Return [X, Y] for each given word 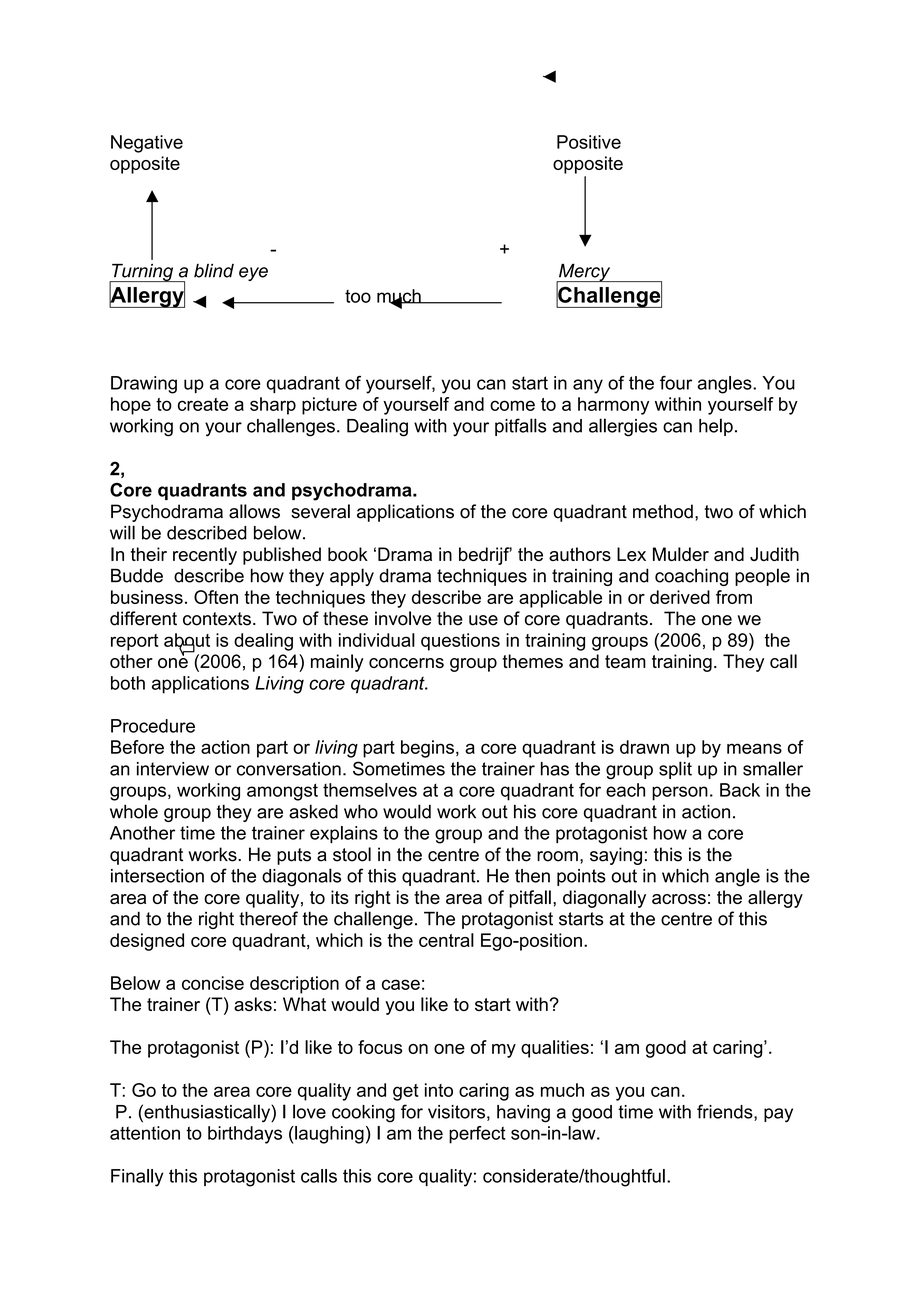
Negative [147, 144]
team [625, 661]
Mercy [585, 274]
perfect [477, 1135]
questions [460, 642]
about [187, 641]
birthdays [245, 1135]
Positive [589, 142]
